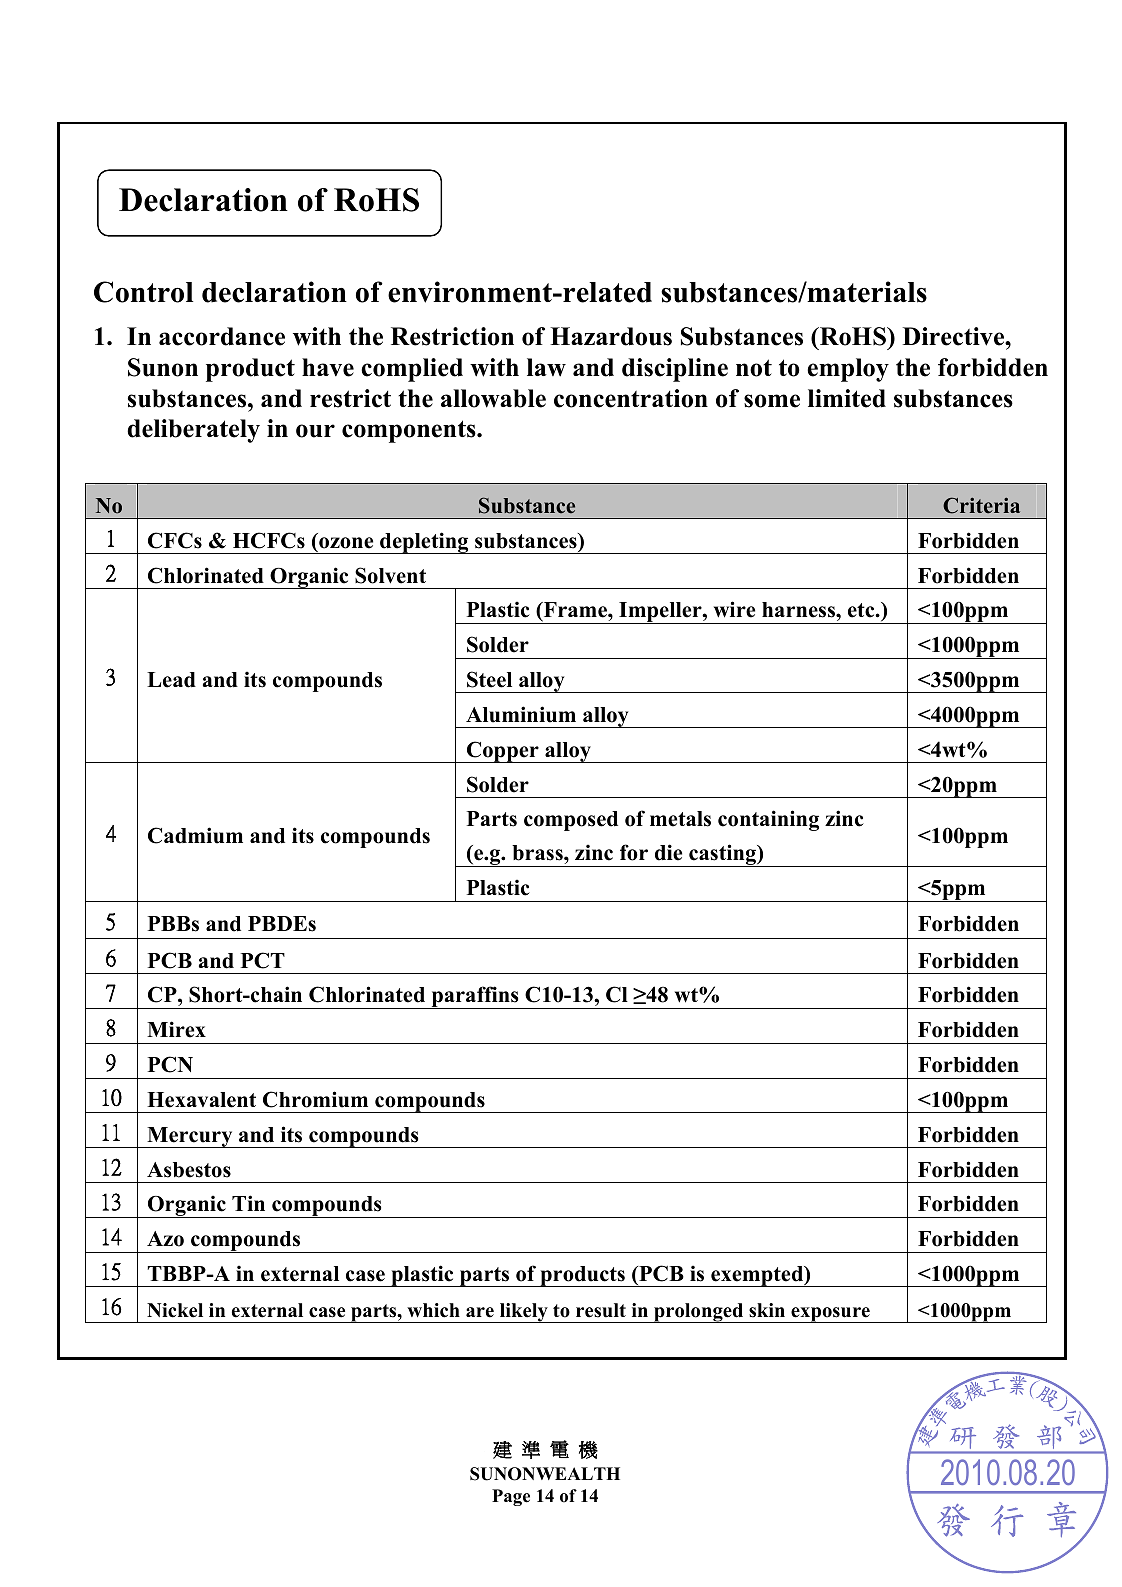  What do you see at coordinates (611, 336) in the image?
I see `Hazardous` at bounding box center [611, 336].
